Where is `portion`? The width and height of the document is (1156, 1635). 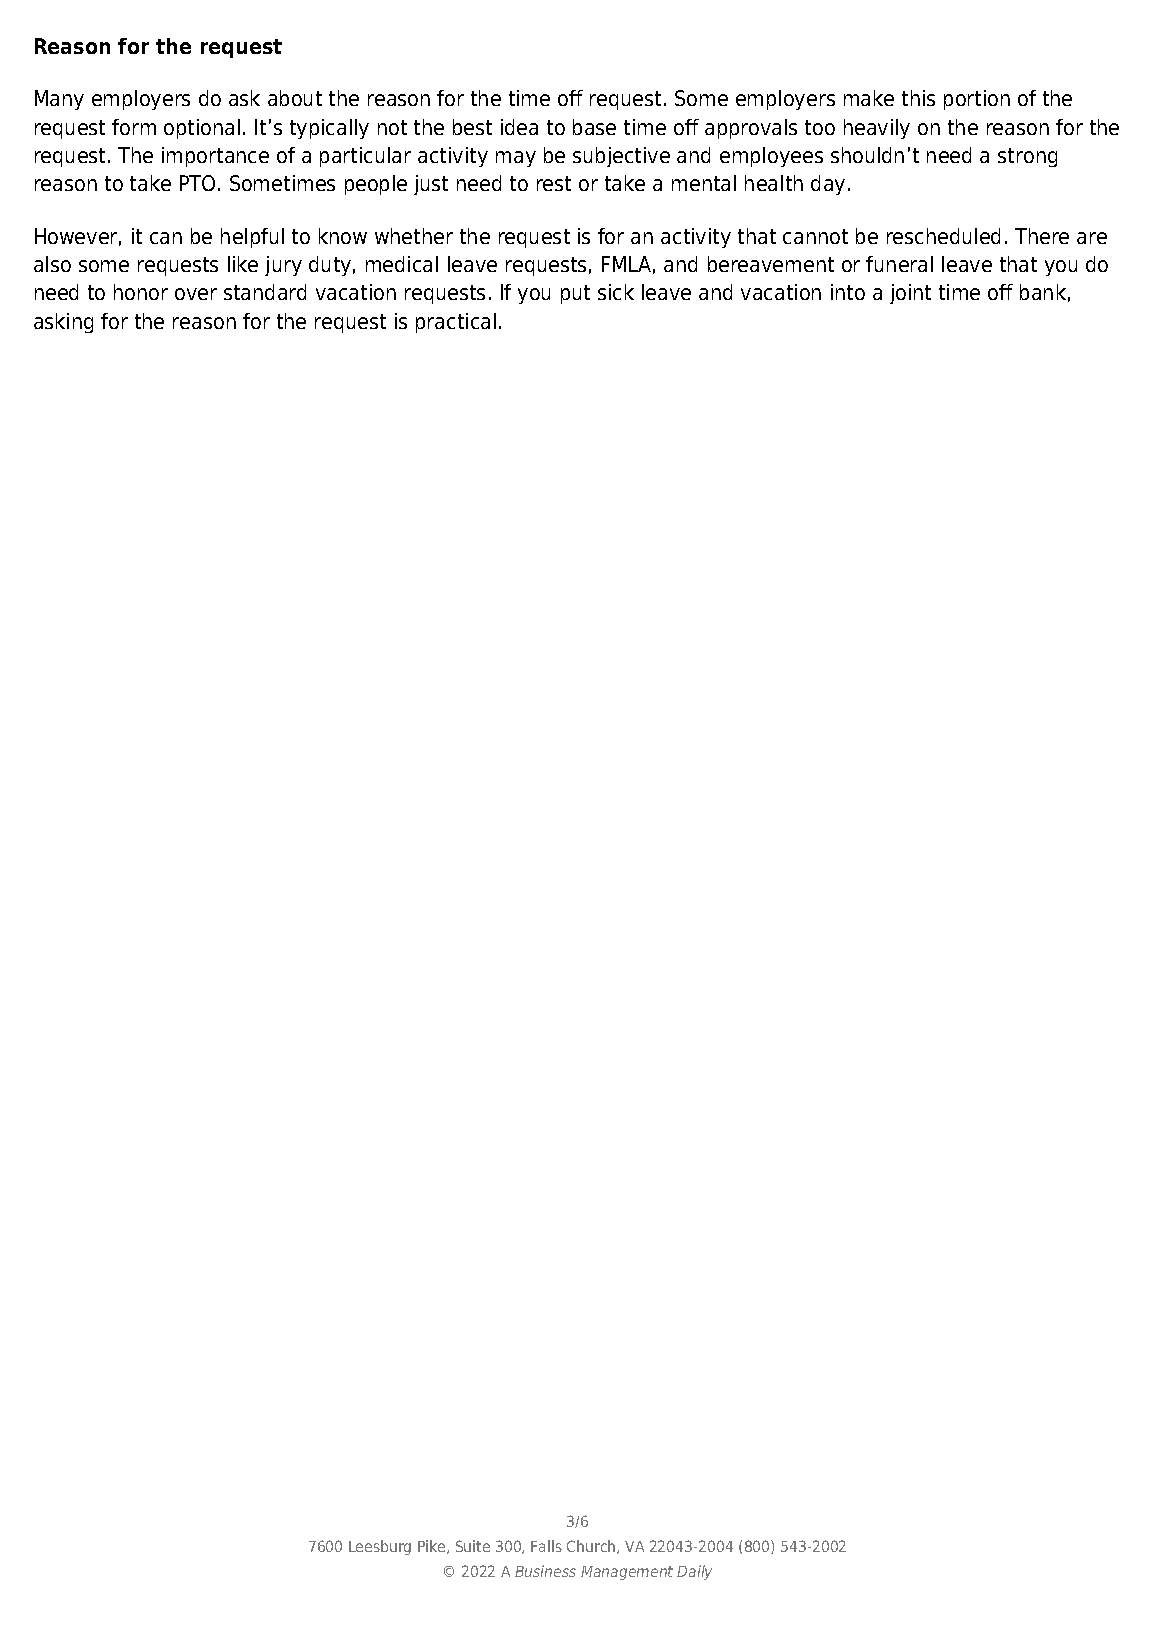
portion is located at coordinates (977, 100).
